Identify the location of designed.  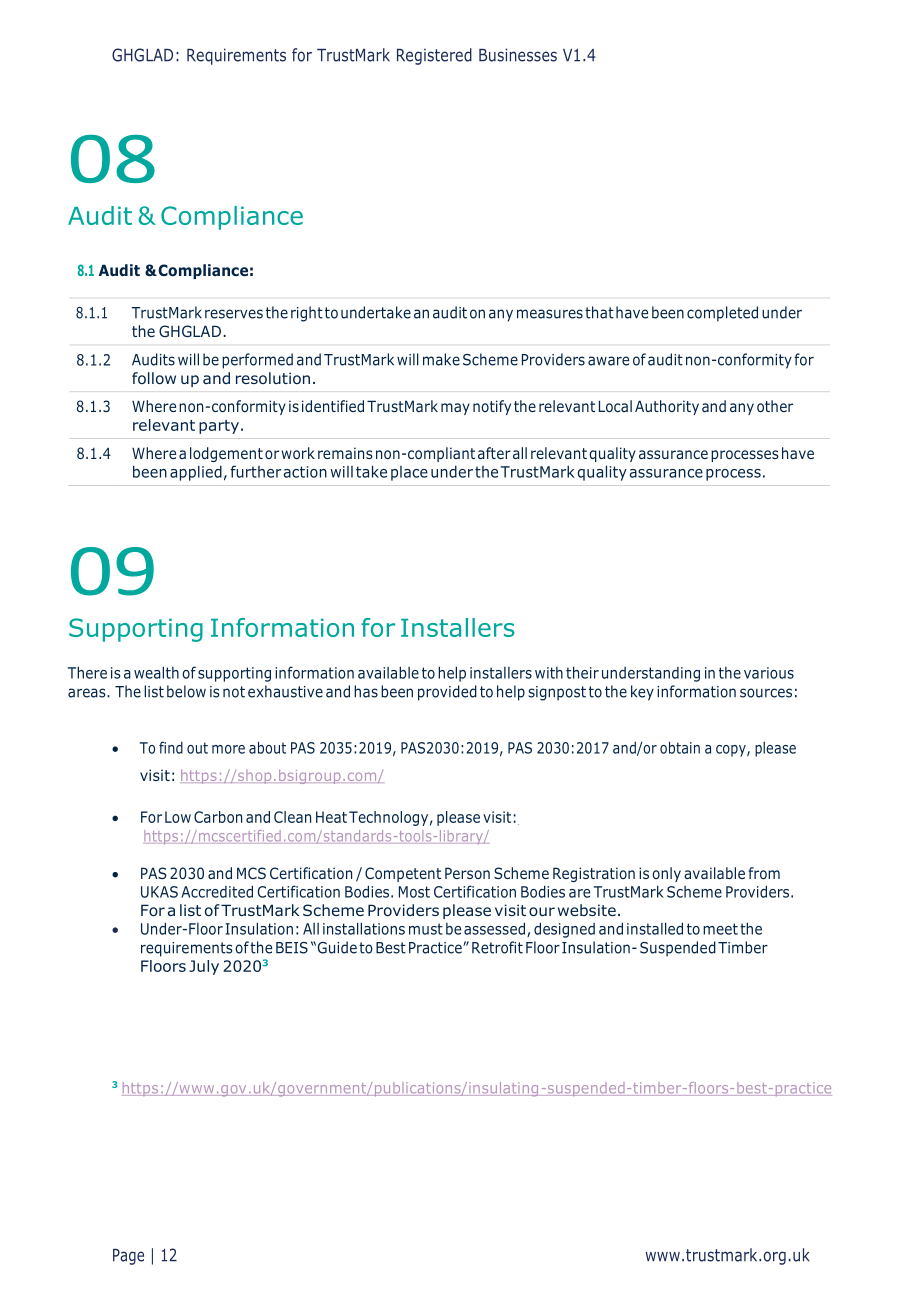
(564, 930).
